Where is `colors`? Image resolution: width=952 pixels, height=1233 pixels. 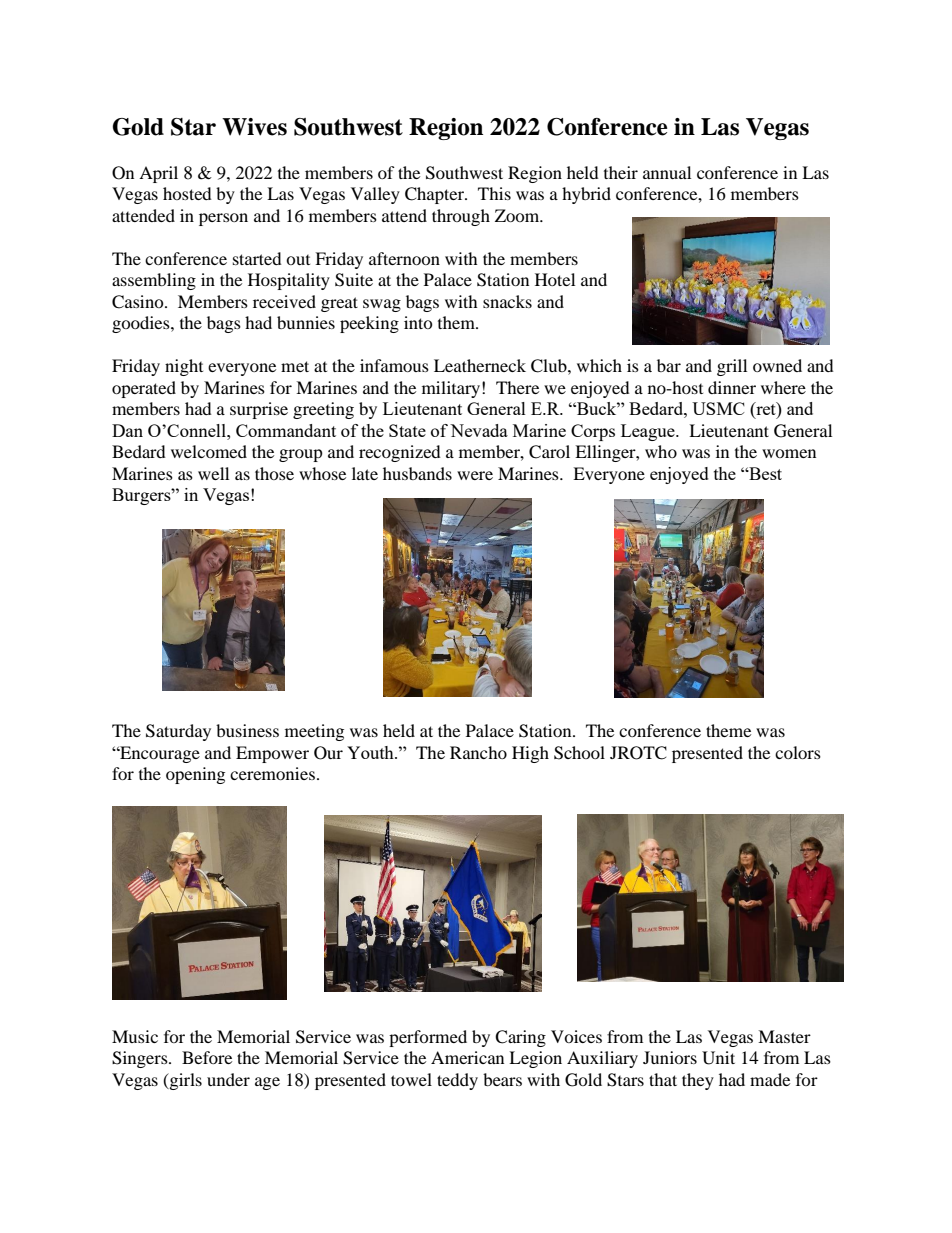 colors is located at coordinates (798, 752).
